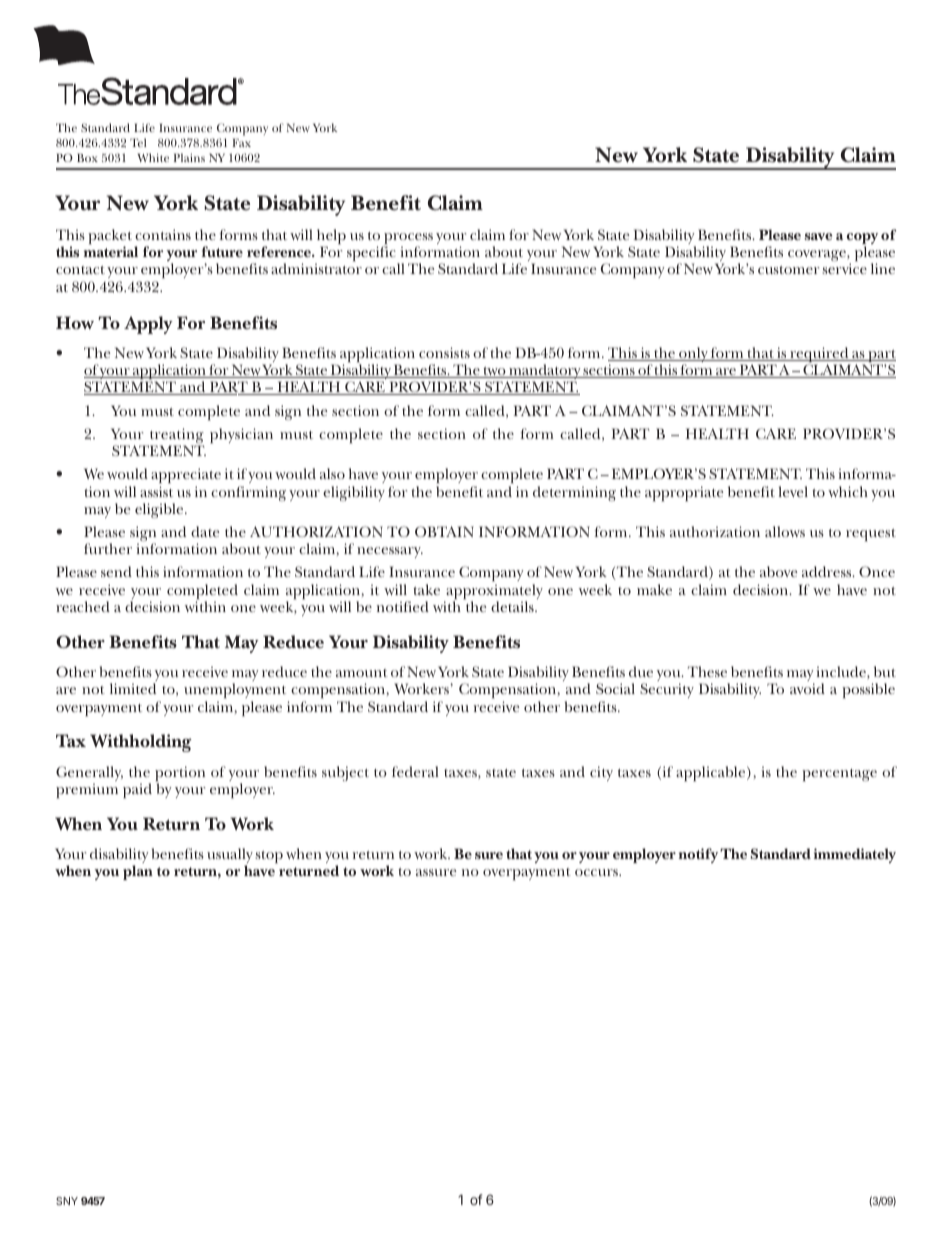 The height and width of the screenshot is (1233, 952). I want to click on save, so click(818, 236).
